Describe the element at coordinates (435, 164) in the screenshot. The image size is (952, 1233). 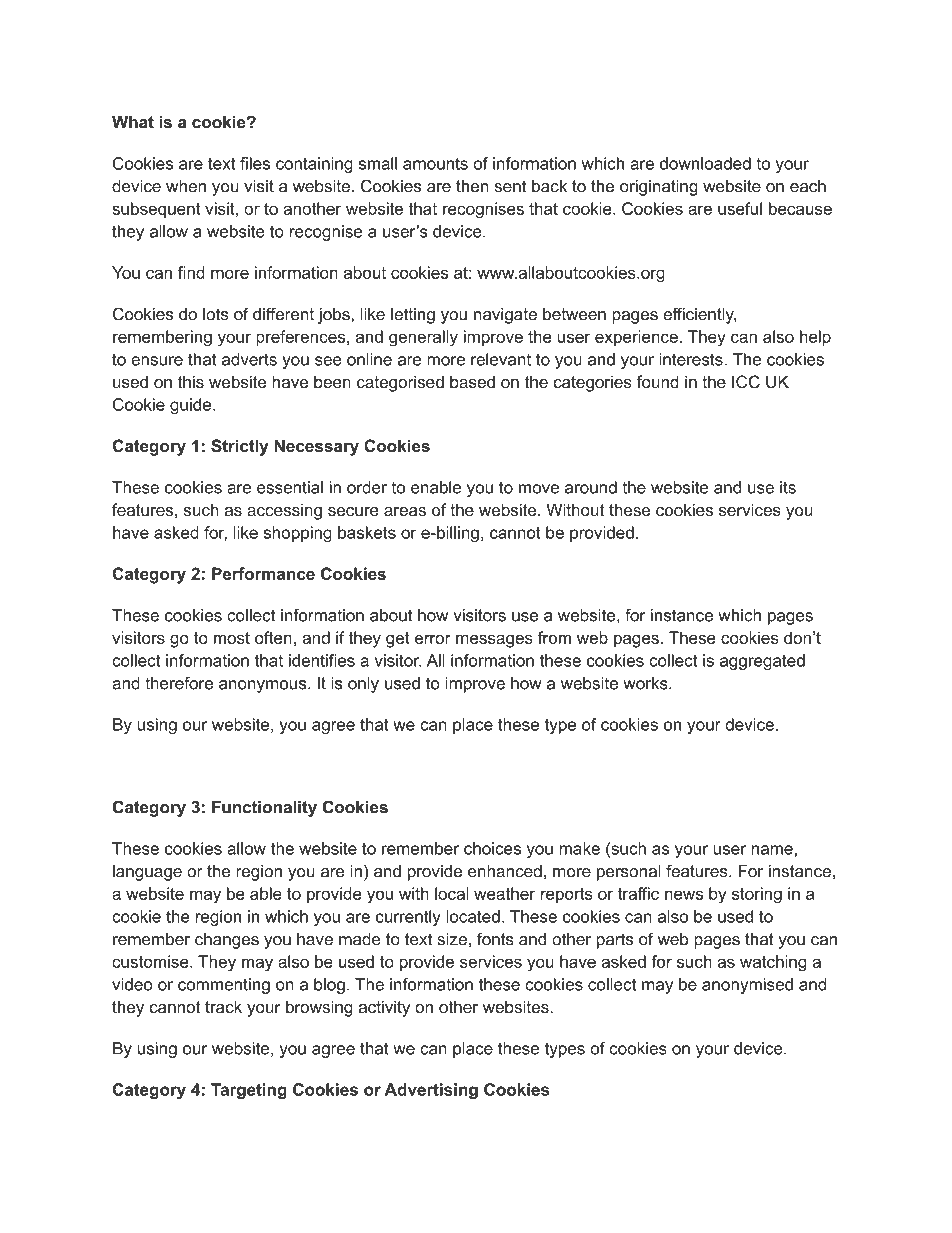
I see `amounts` at that location.
